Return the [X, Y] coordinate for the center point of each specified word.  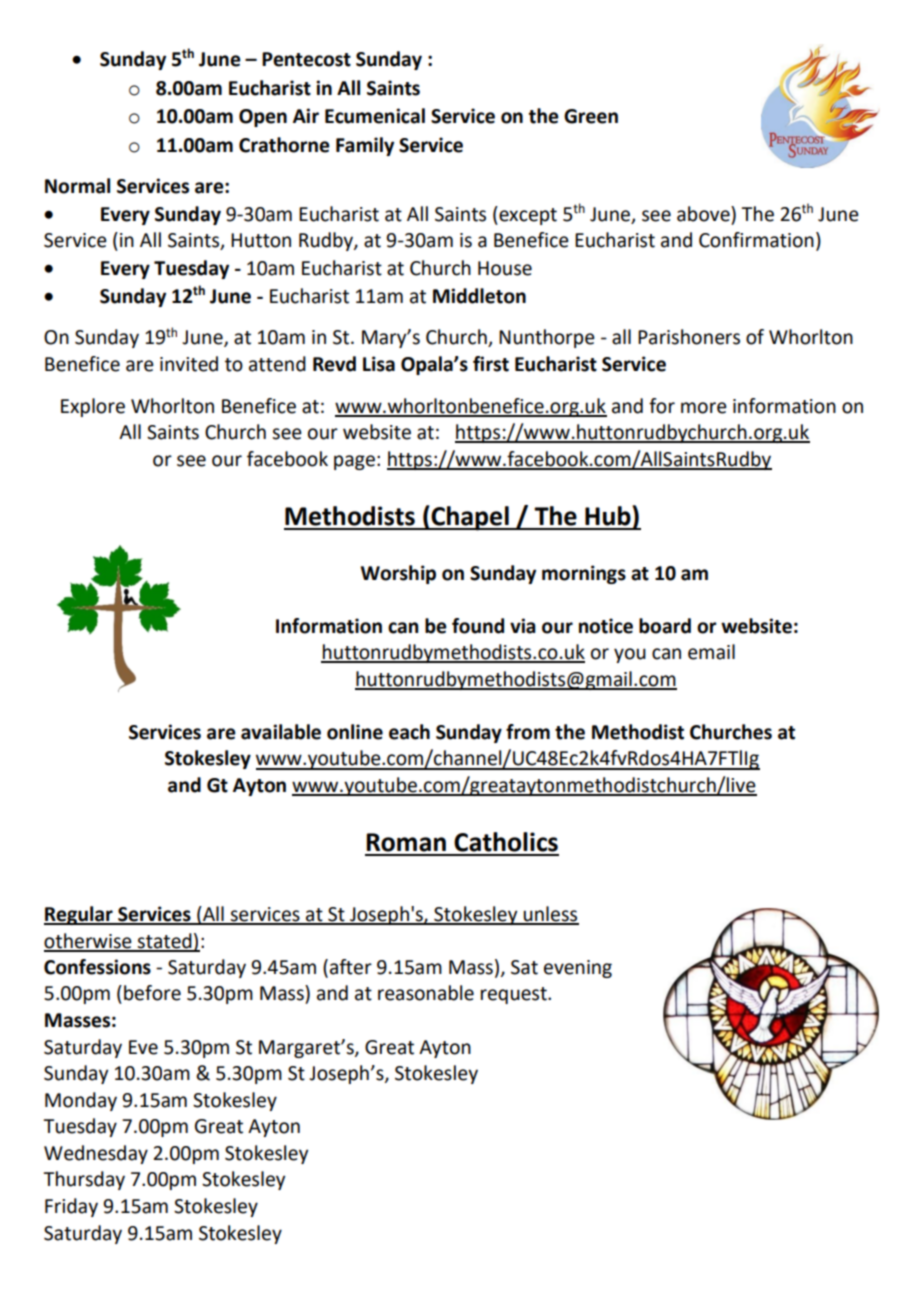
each [409, 732]
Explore [93, 407]
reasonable [426, 993]
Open [263, 118]
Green [591, 116]
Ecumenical [375, 116]
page [354, 462]
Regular [79, 915]
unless [550, 915]
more [704, 408]
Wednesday [96, 1154]
